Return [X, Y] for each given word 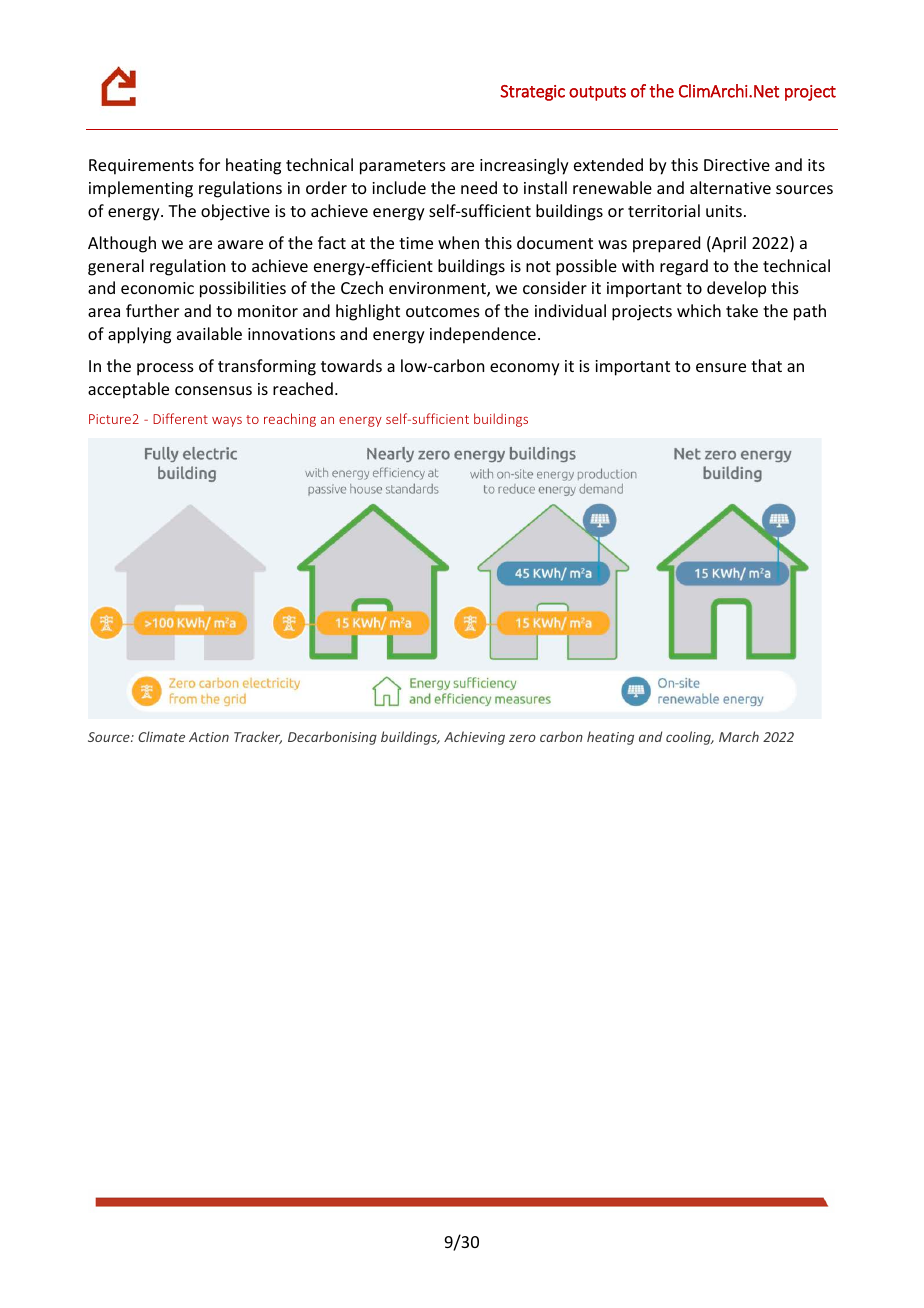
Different [180, 418]
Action [209, 737]
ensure [721, 367]
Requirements [141, 167]
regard [684, 267]
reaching [290, 420]
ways [227, 422]
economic [157, 288]
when [458, 242]
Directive [737, 165]
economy [525, 369]
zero [522, 738]
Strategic [532, 93]
